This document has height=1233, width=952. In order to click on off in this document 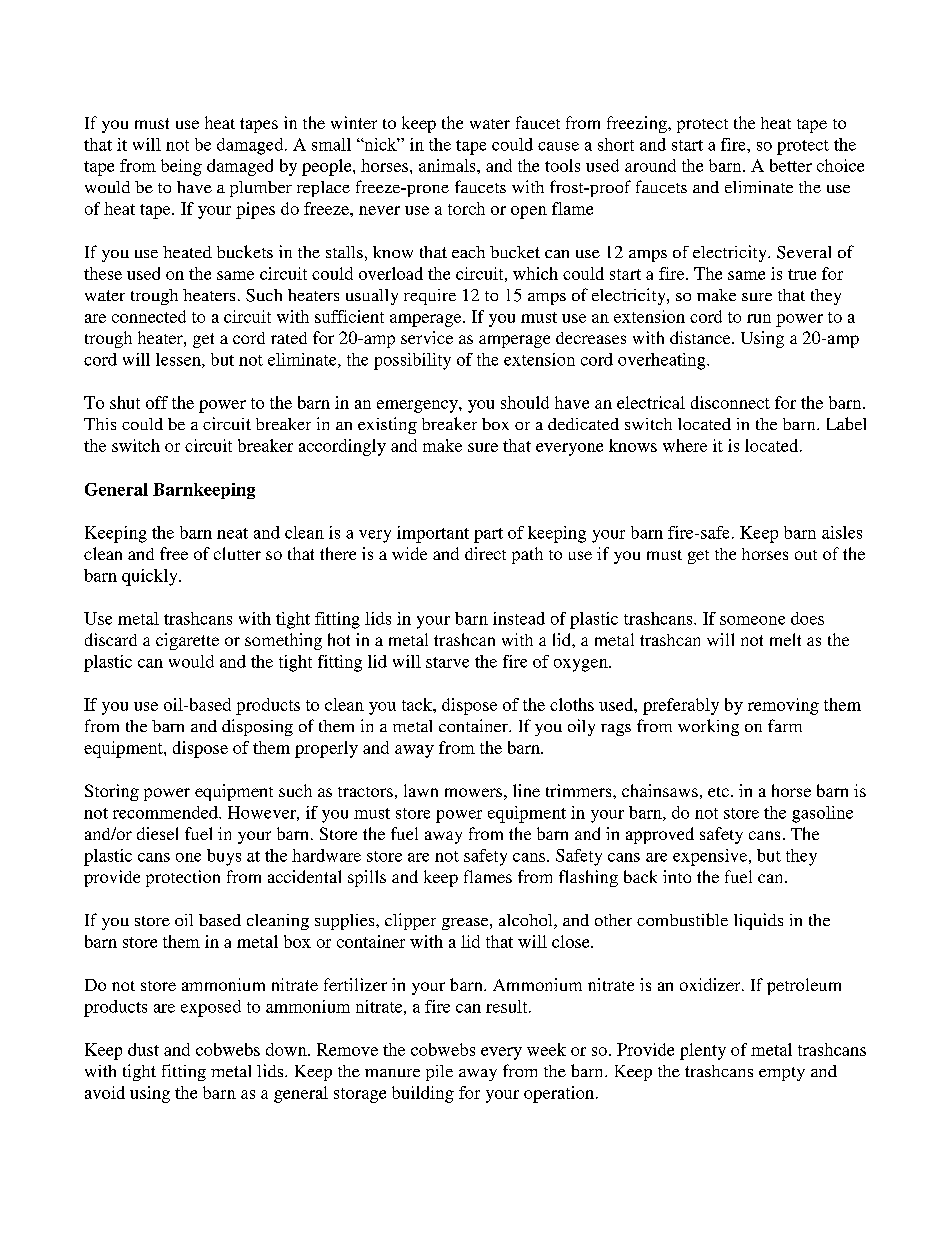, I will do `click(157, 402)`.
